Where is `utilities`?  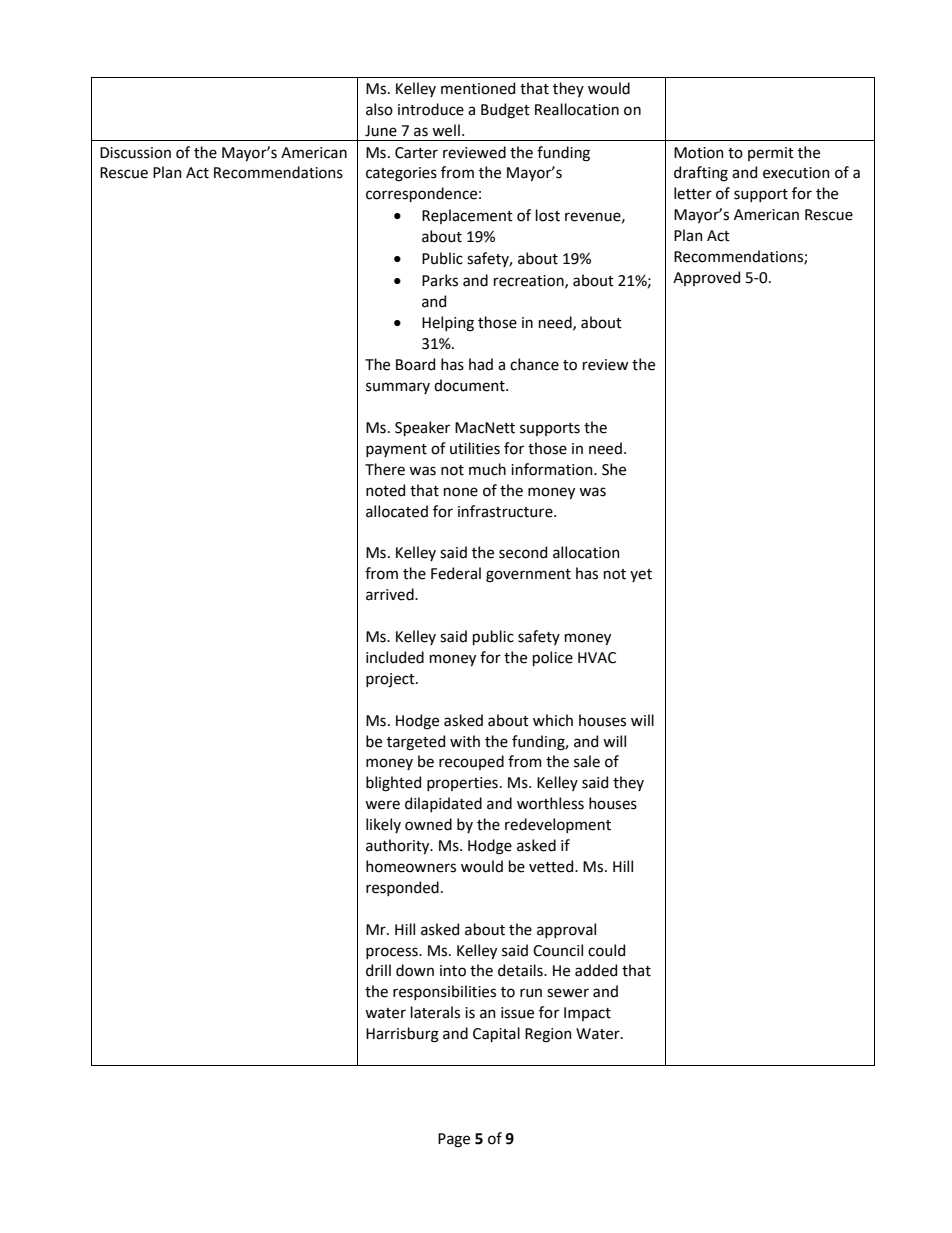
utilities is located at coordinates (475, 448).
